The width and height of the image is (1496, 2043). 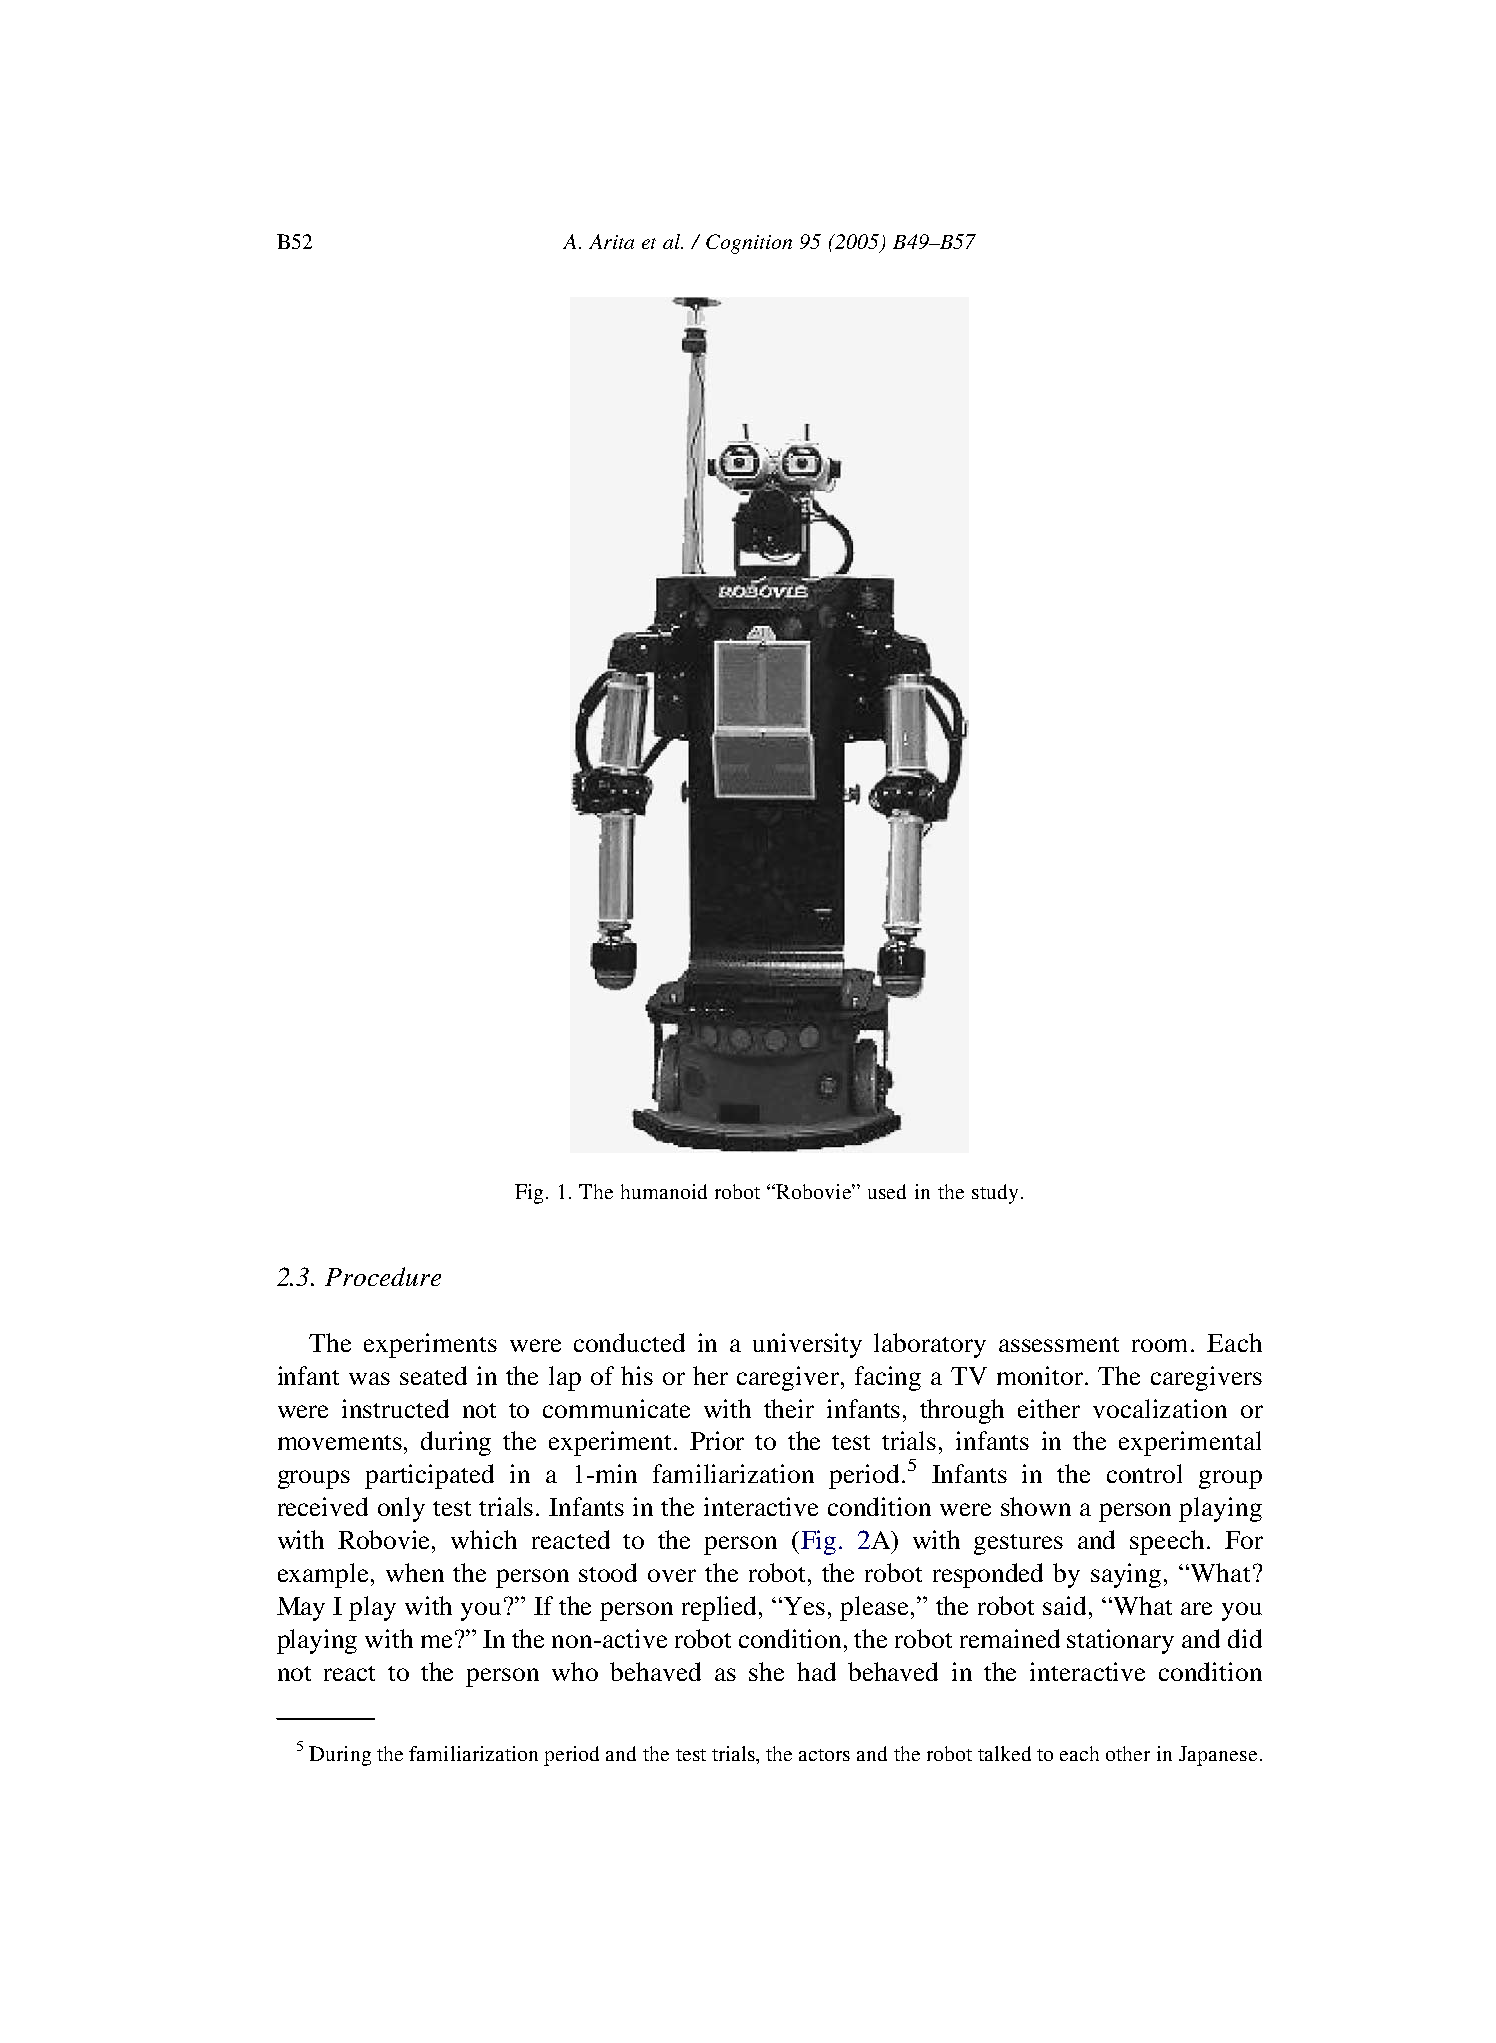 I want to click on used, so click(x=887, y=1191).
